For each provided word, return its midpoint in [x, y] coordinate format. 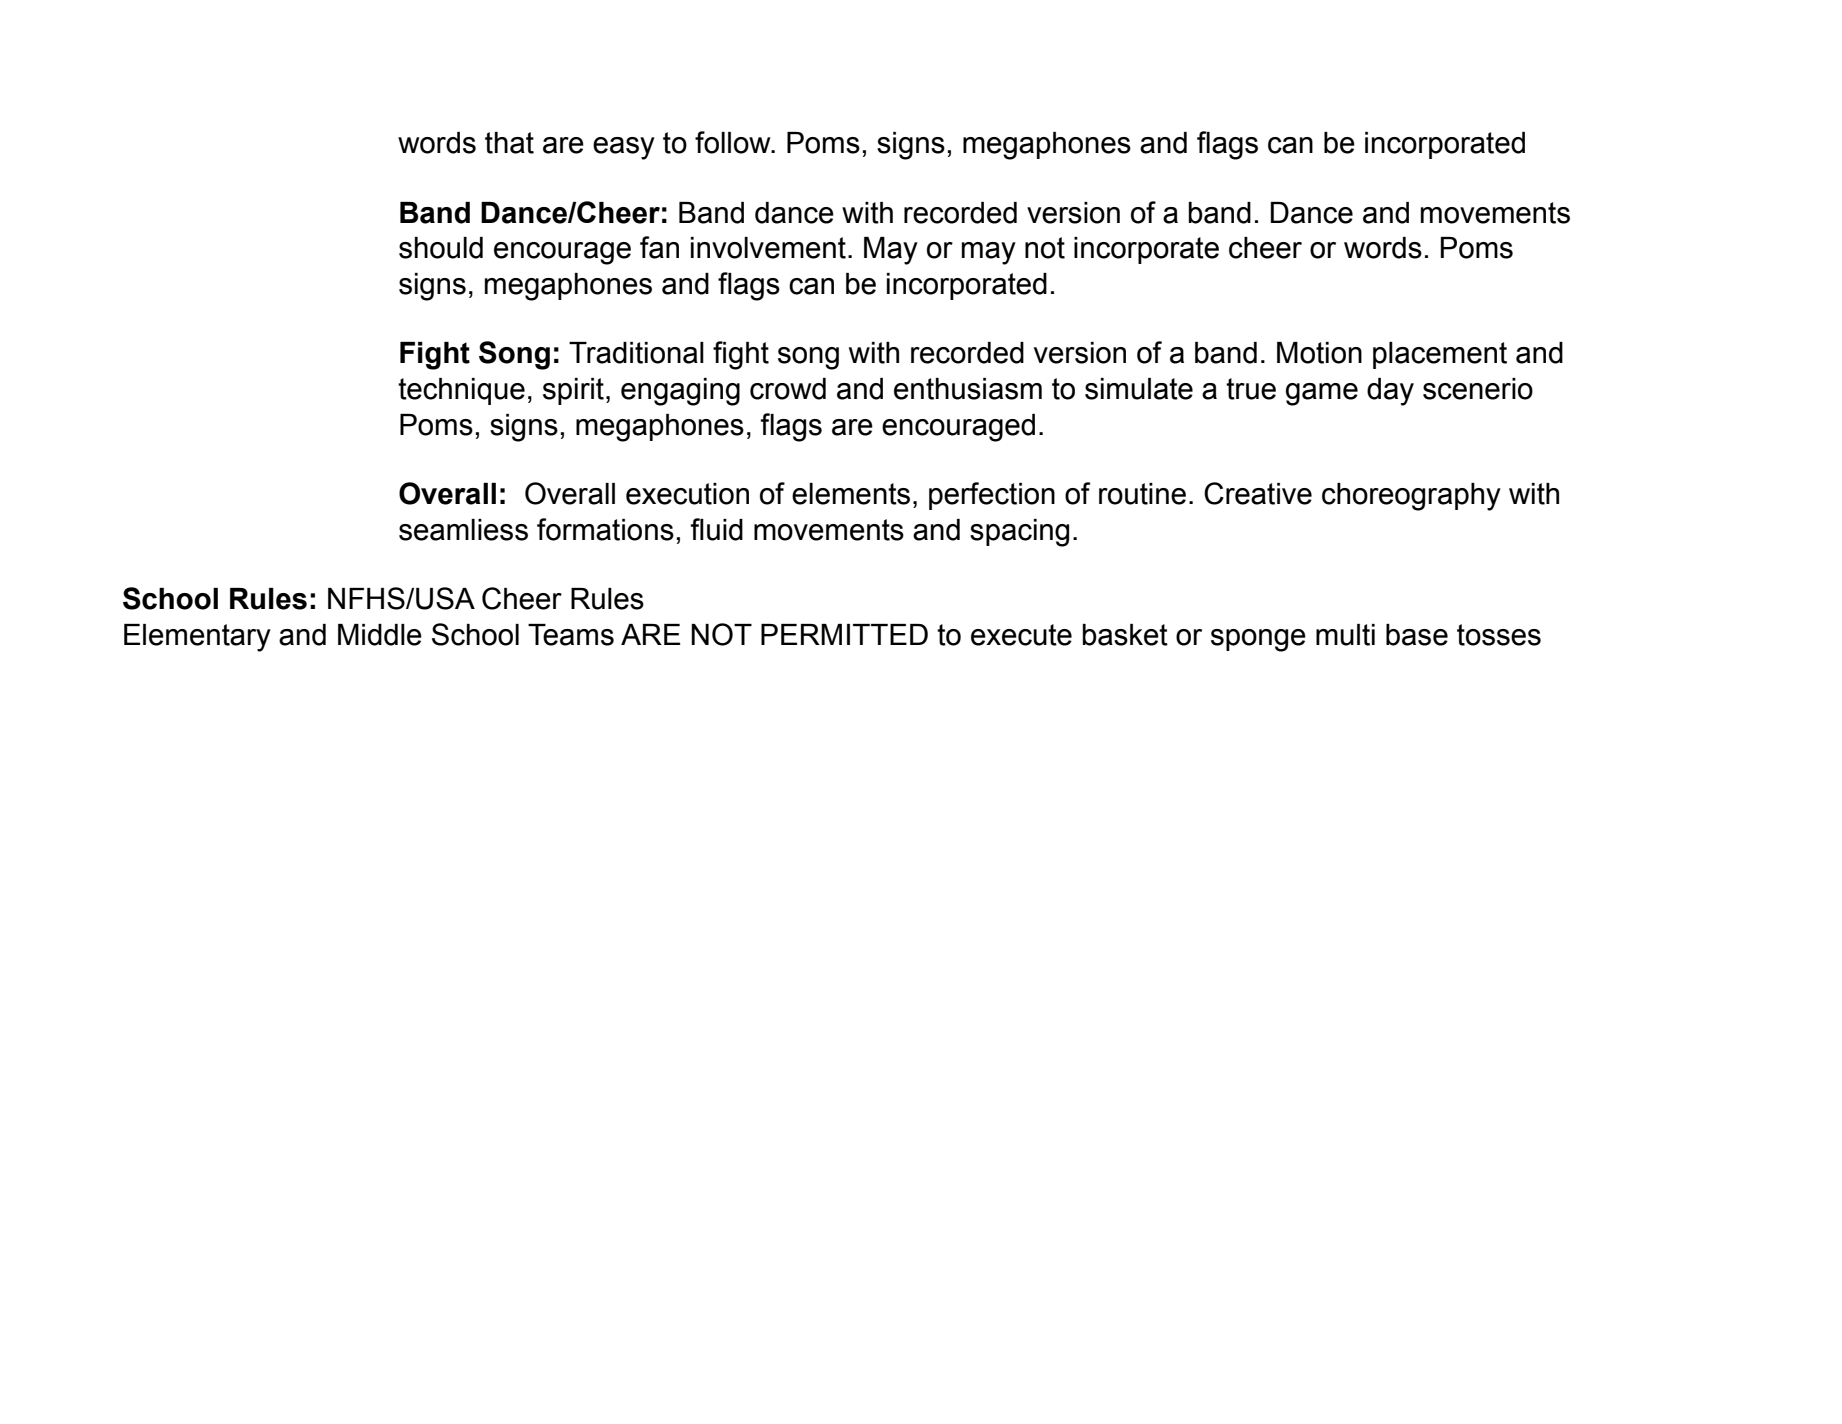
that [509, 143]
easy [624, 148]
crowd [788, 389]
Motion [1319, 353]
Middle [380, 635]
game [1322, 394]
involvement [768, 248]
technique [461, 391]
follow [734, 142]
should [441, 248]
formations [605, 529]
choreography [1411, 497]
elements [851, 494]
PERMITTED [844, 634]
